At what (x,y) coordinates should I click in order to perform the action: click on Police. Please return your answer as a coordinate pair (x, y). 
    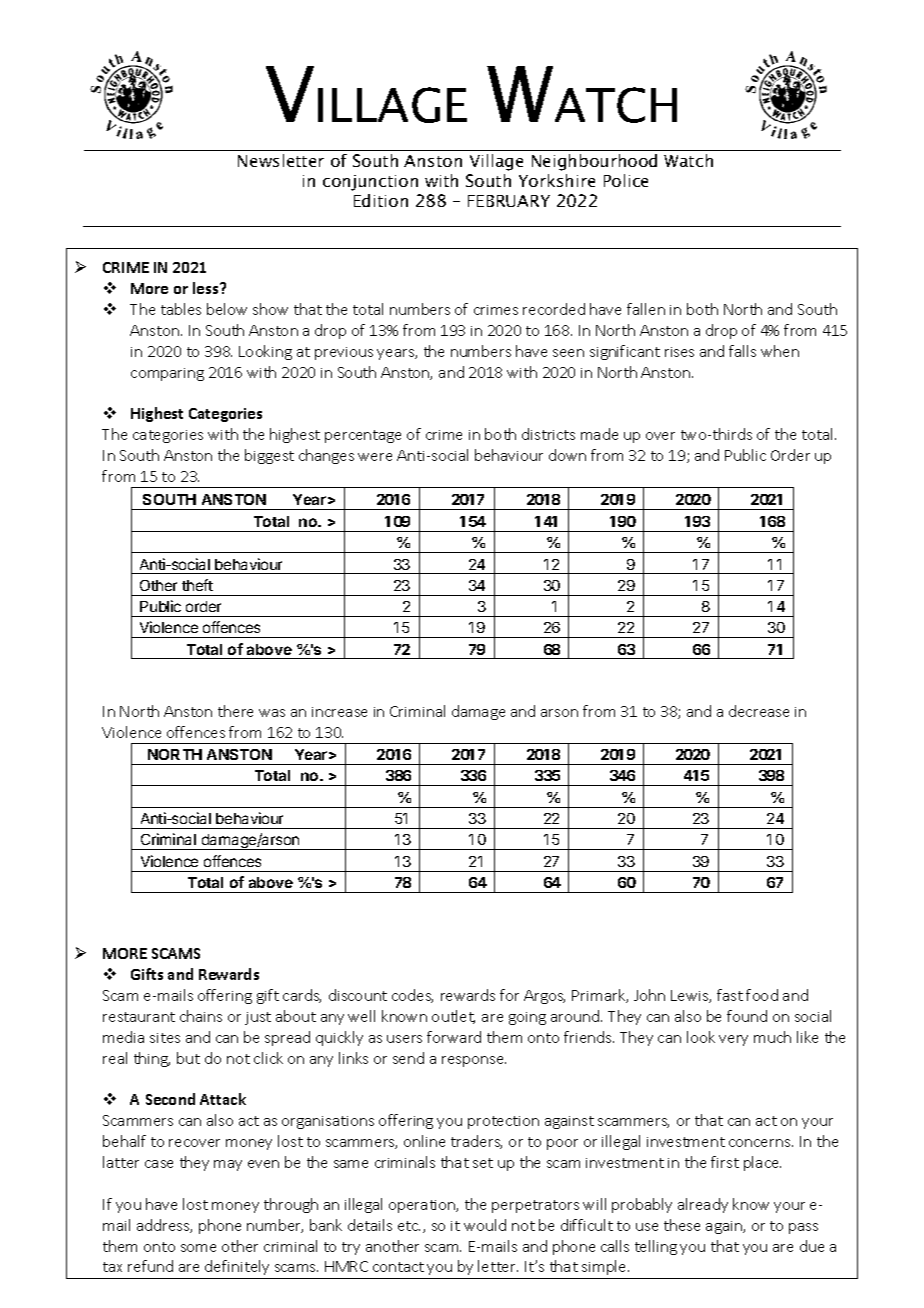
    Looking at the image, I should click on (626, 180).
